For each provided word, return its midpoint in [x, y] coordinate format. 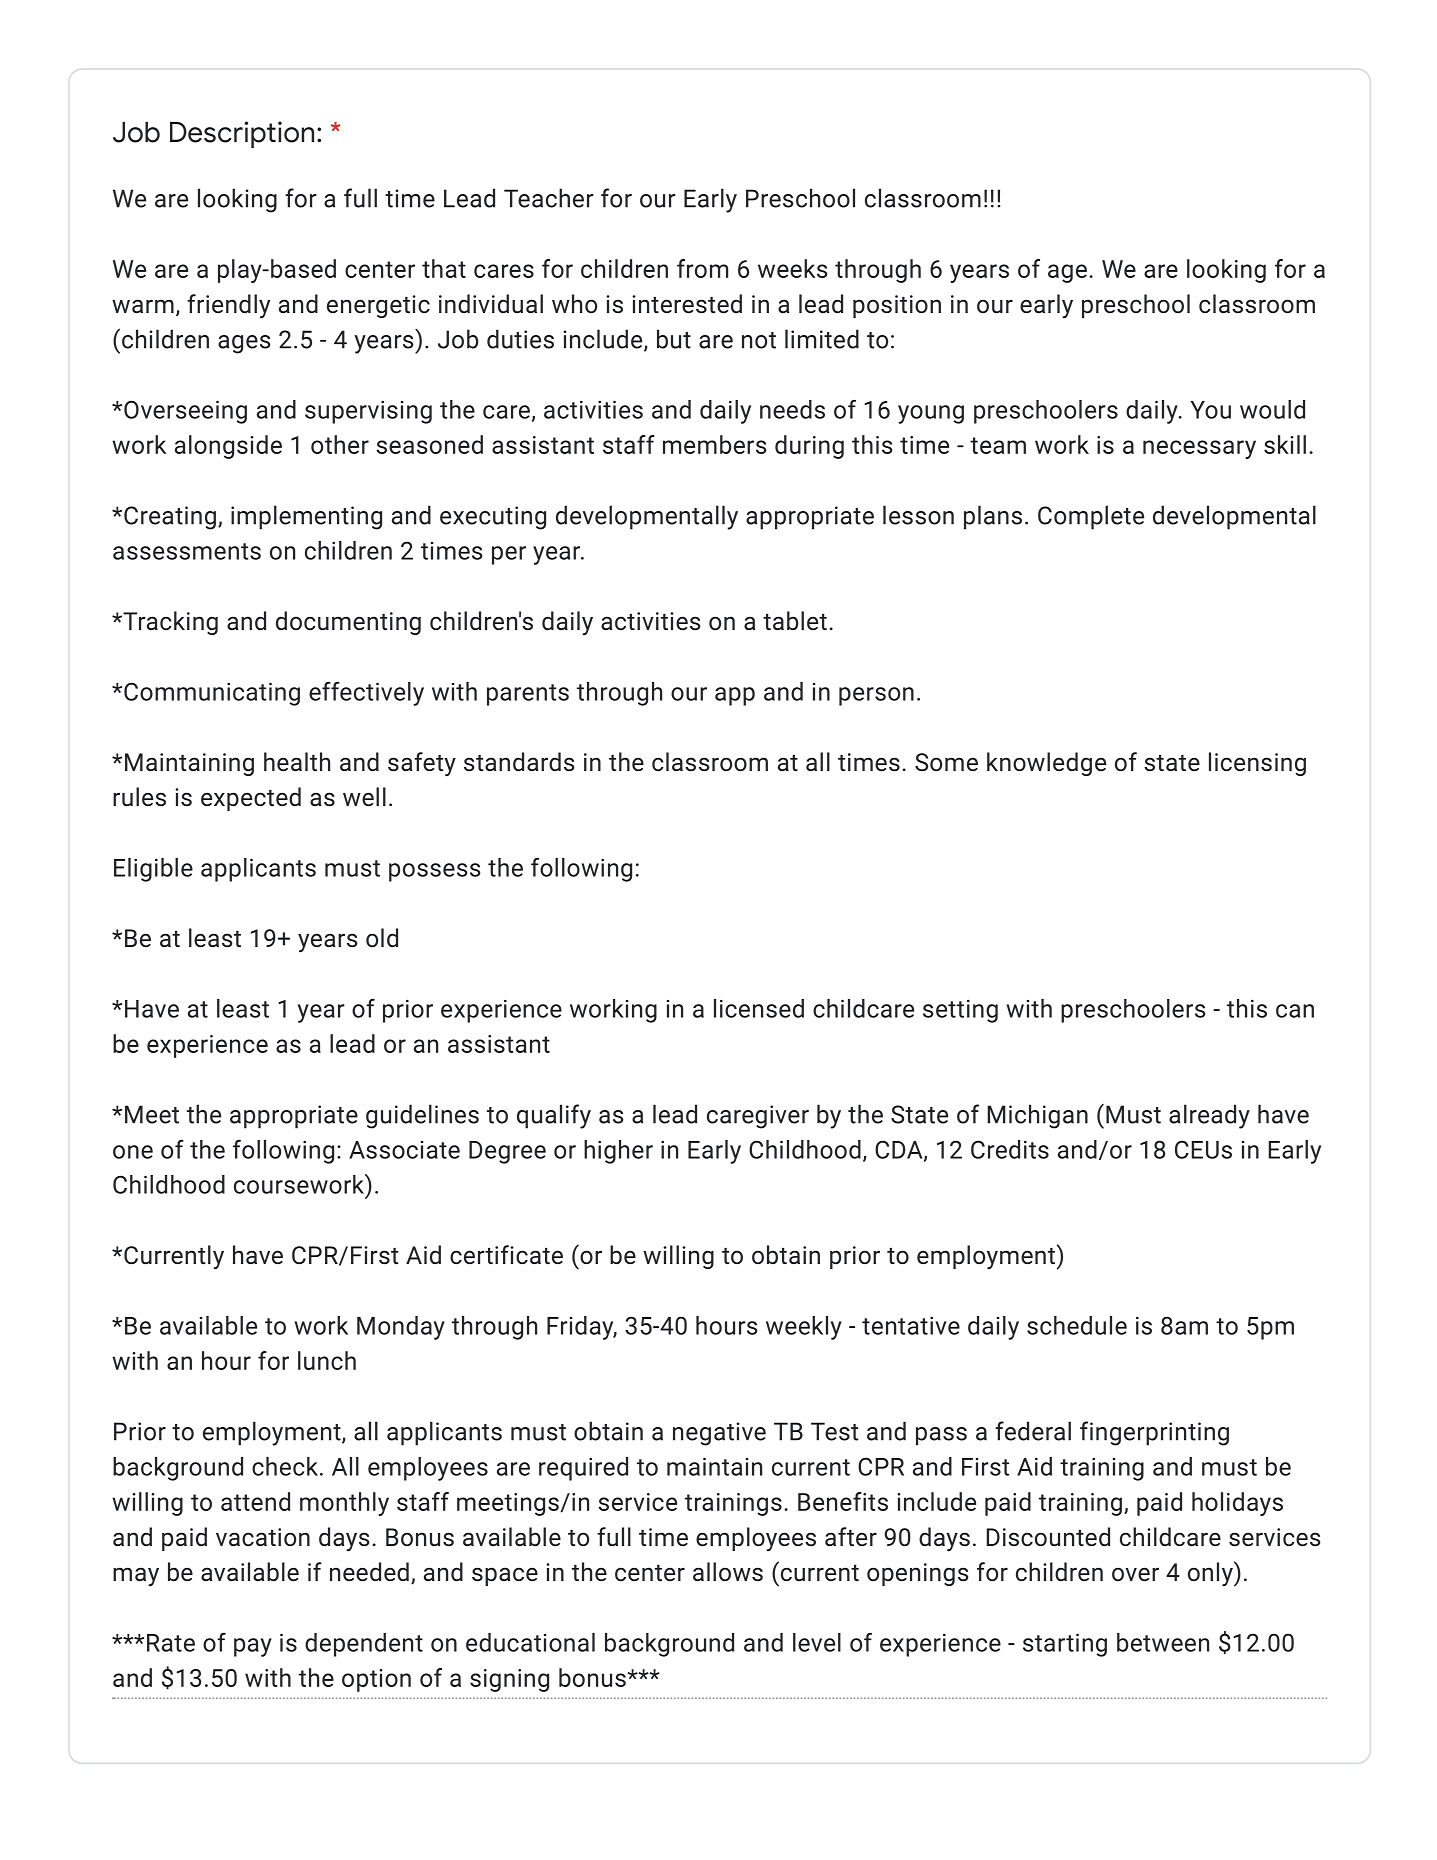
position [897, 306]
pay [253, 1647]
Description [242, 134]
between [1163, 1642]
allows [728, 1571]
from [702, 268]
